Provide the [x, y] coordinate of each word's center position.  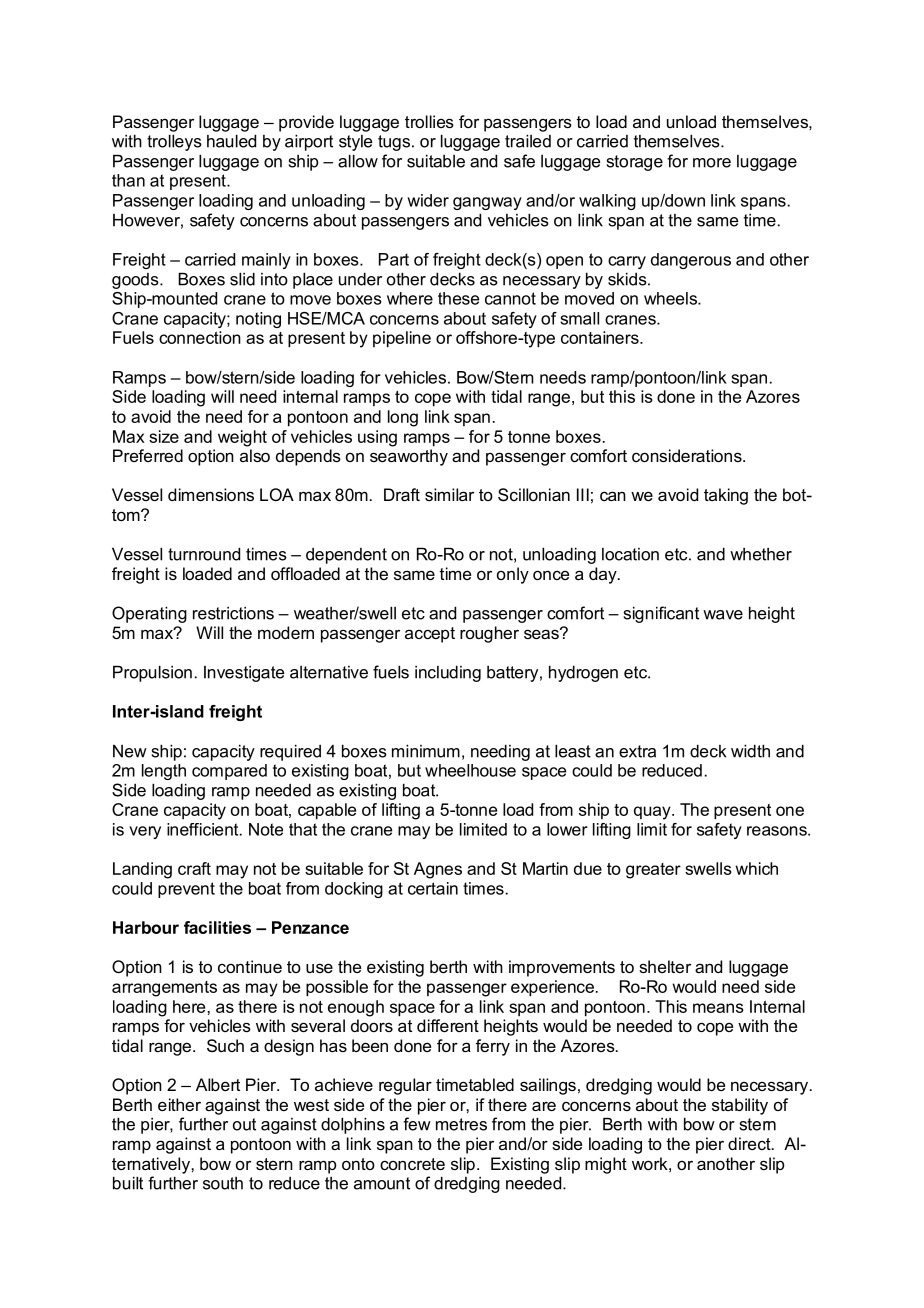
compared [229, 772]
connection [200, 337]
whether [761, 554]
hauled [231, 141]
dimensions [211, 494]
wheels [671, 298]
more [712, 163]
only [513, 575]
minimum [426, 751]
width [750, 751]
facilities [217, 927]
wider [428, 200]
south [223, 1183]
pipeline [402, 339]
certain [433, 888]
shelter [665, 966]
